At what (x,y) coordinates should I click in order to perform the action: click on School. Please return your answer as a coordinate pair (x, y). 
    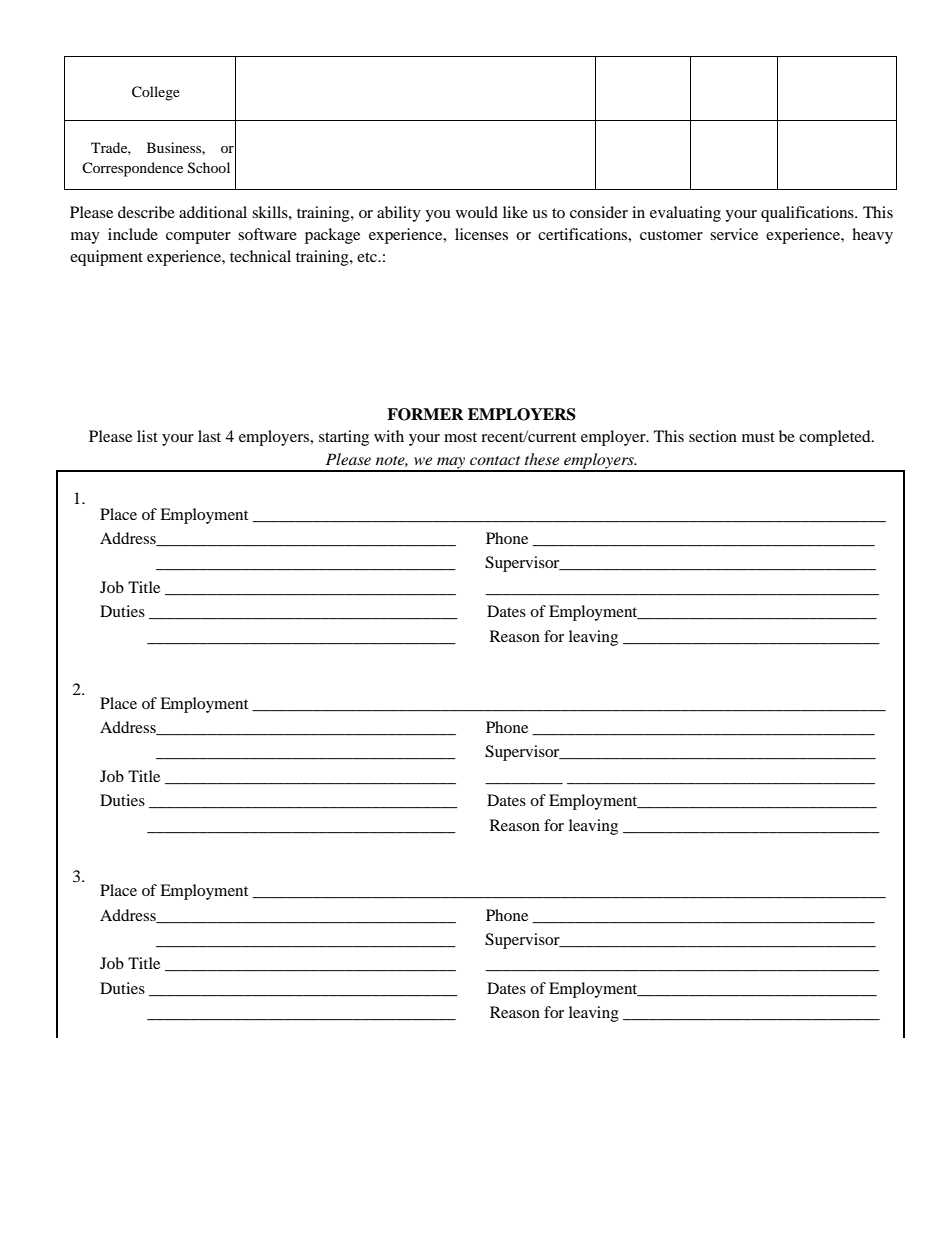
    Looking at the image, I should click on (209, 168).
